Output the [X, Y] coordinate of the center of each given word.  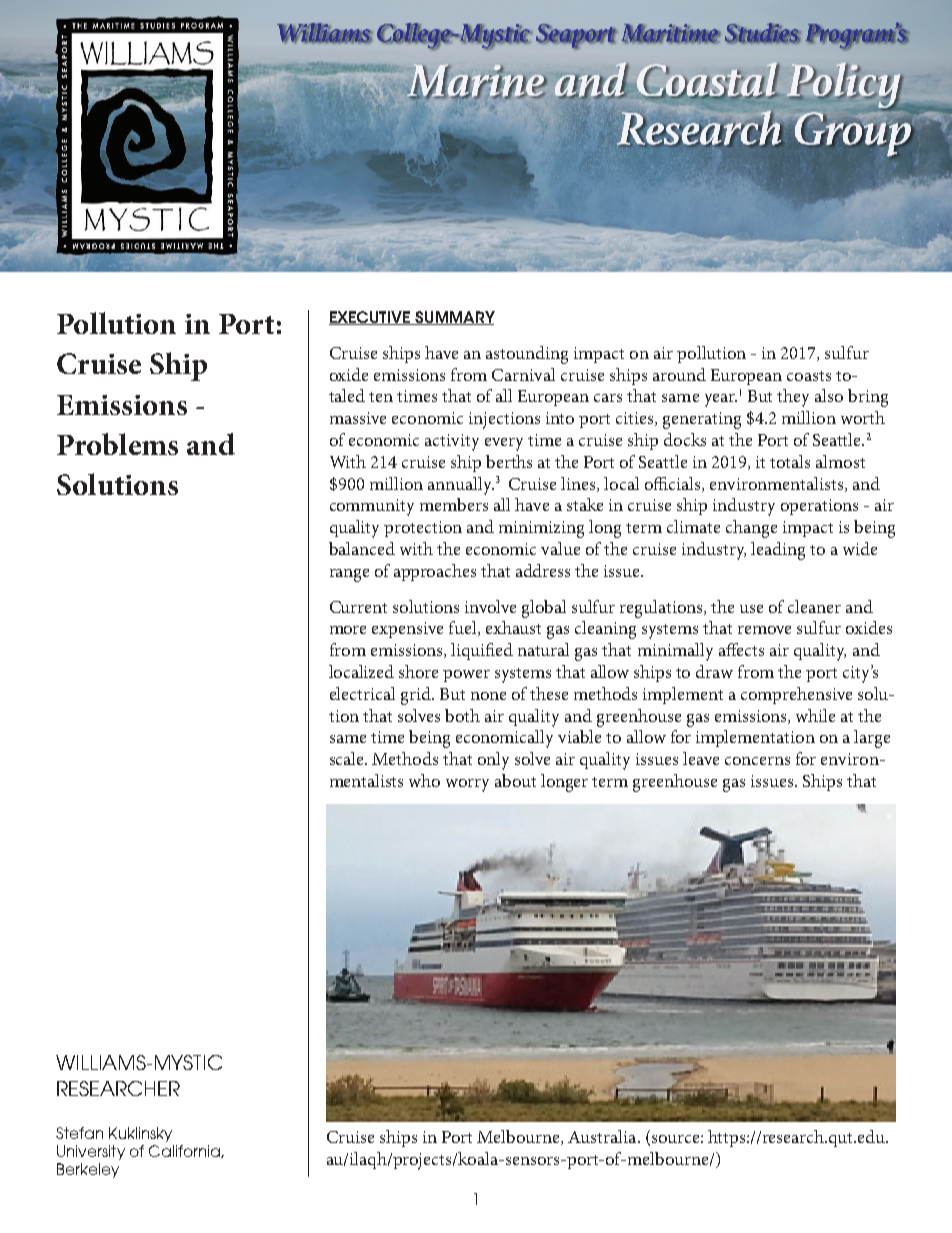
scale [348, 758]
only [493, 761]
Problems [117, 444]
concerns [757, 761]
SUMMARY [454, 318]
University [91, 1152]
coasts [809, 376]
